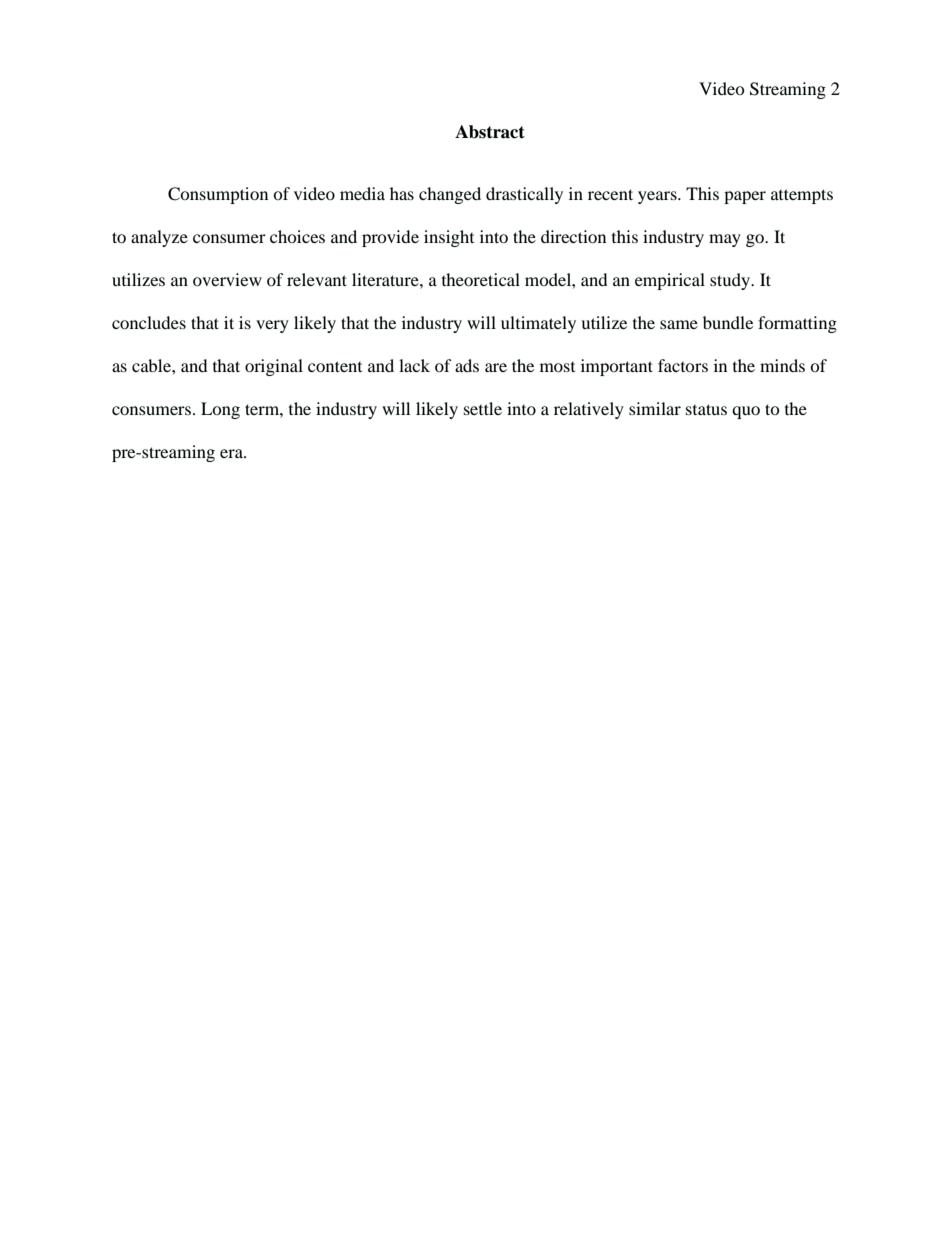 The image size is (952, 1233). I want to click on theoretical, so click(481, 279).
